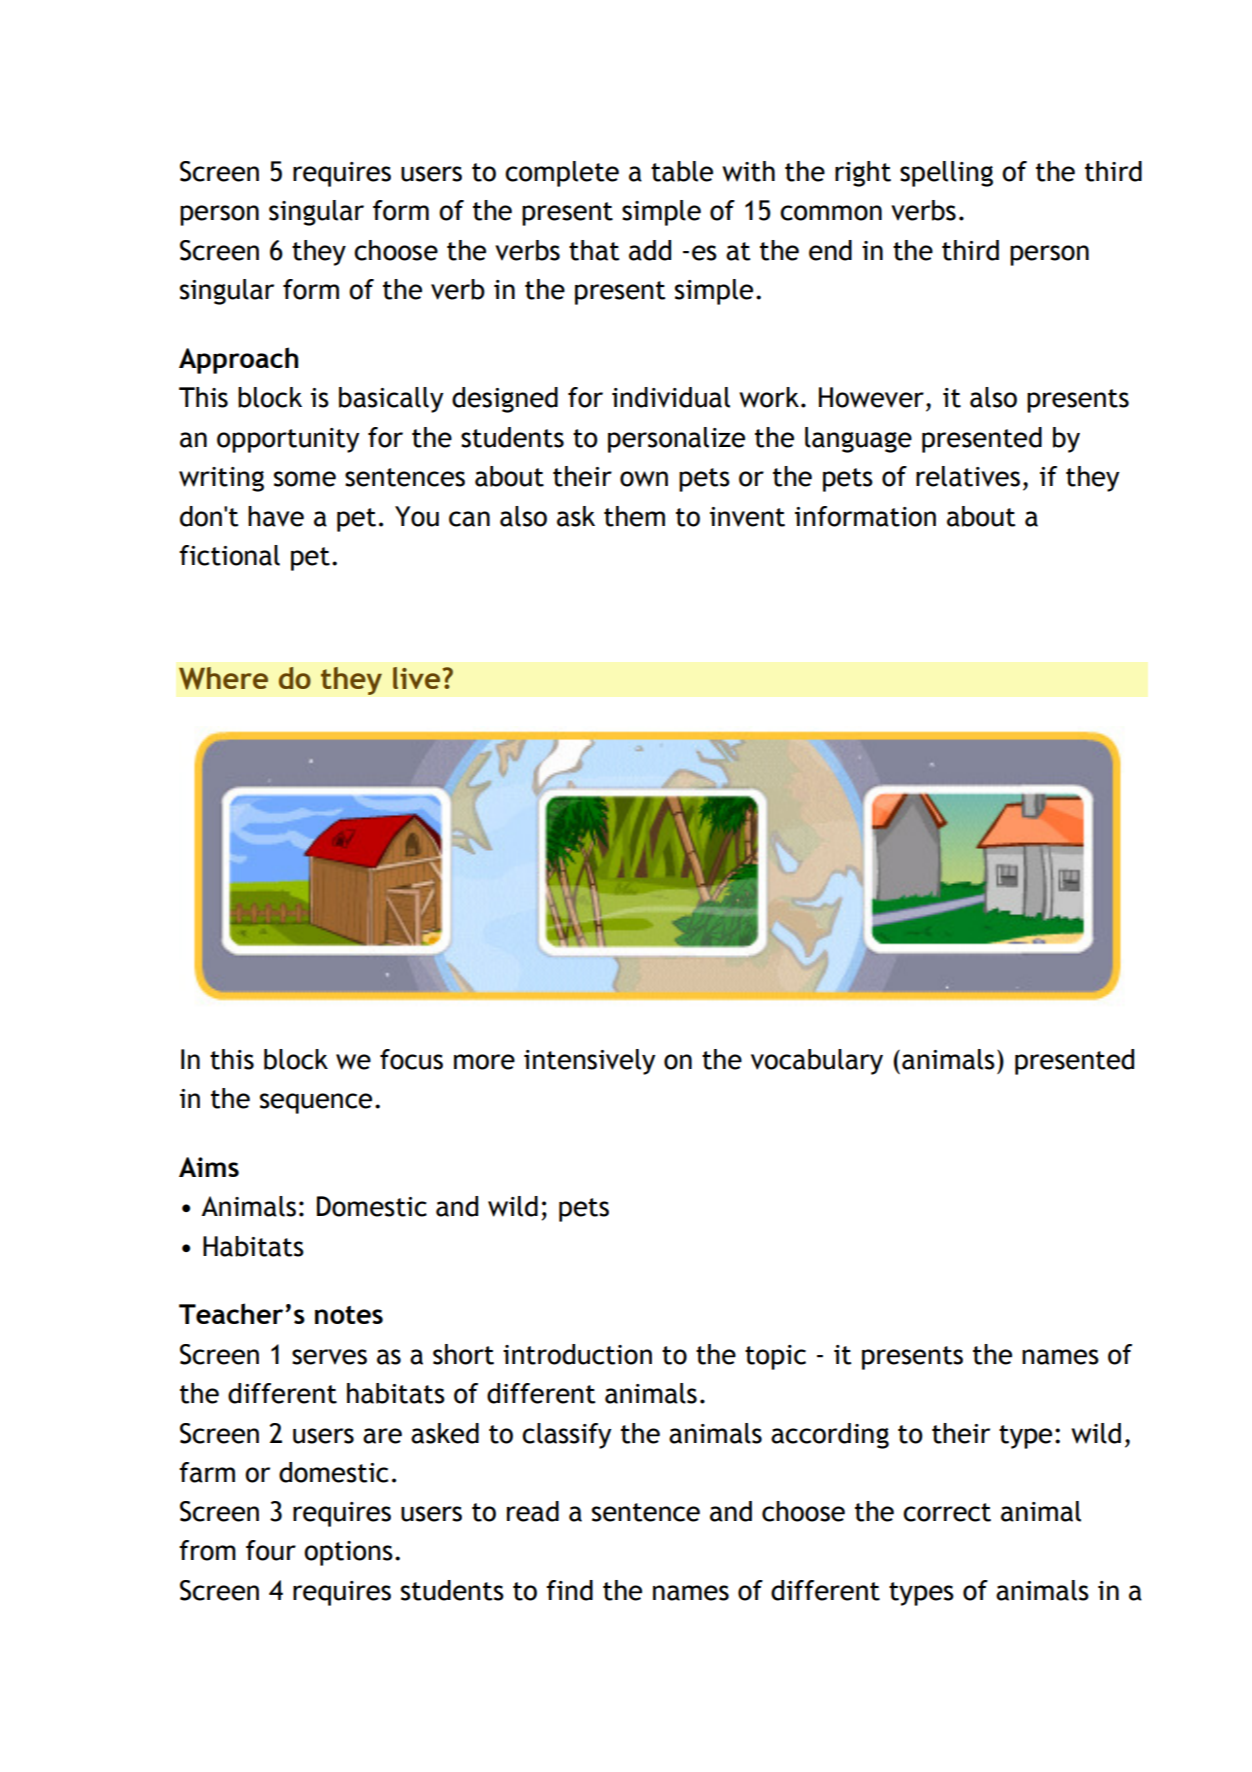 This screenshot has width=1252, height=1772. I want to click on correct, so click(947, 1512).
